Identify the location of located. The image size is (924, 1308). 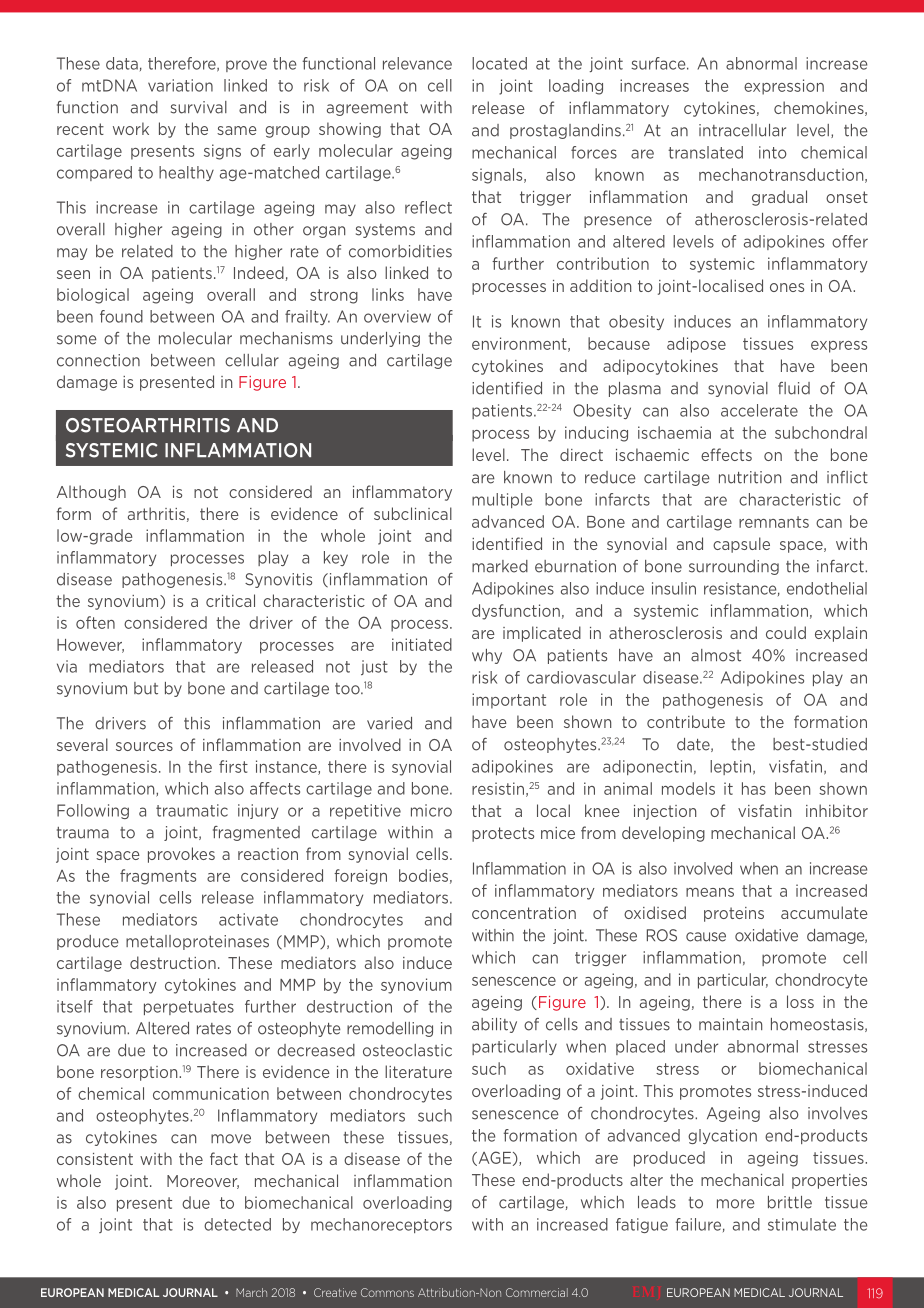
(499, 63).
